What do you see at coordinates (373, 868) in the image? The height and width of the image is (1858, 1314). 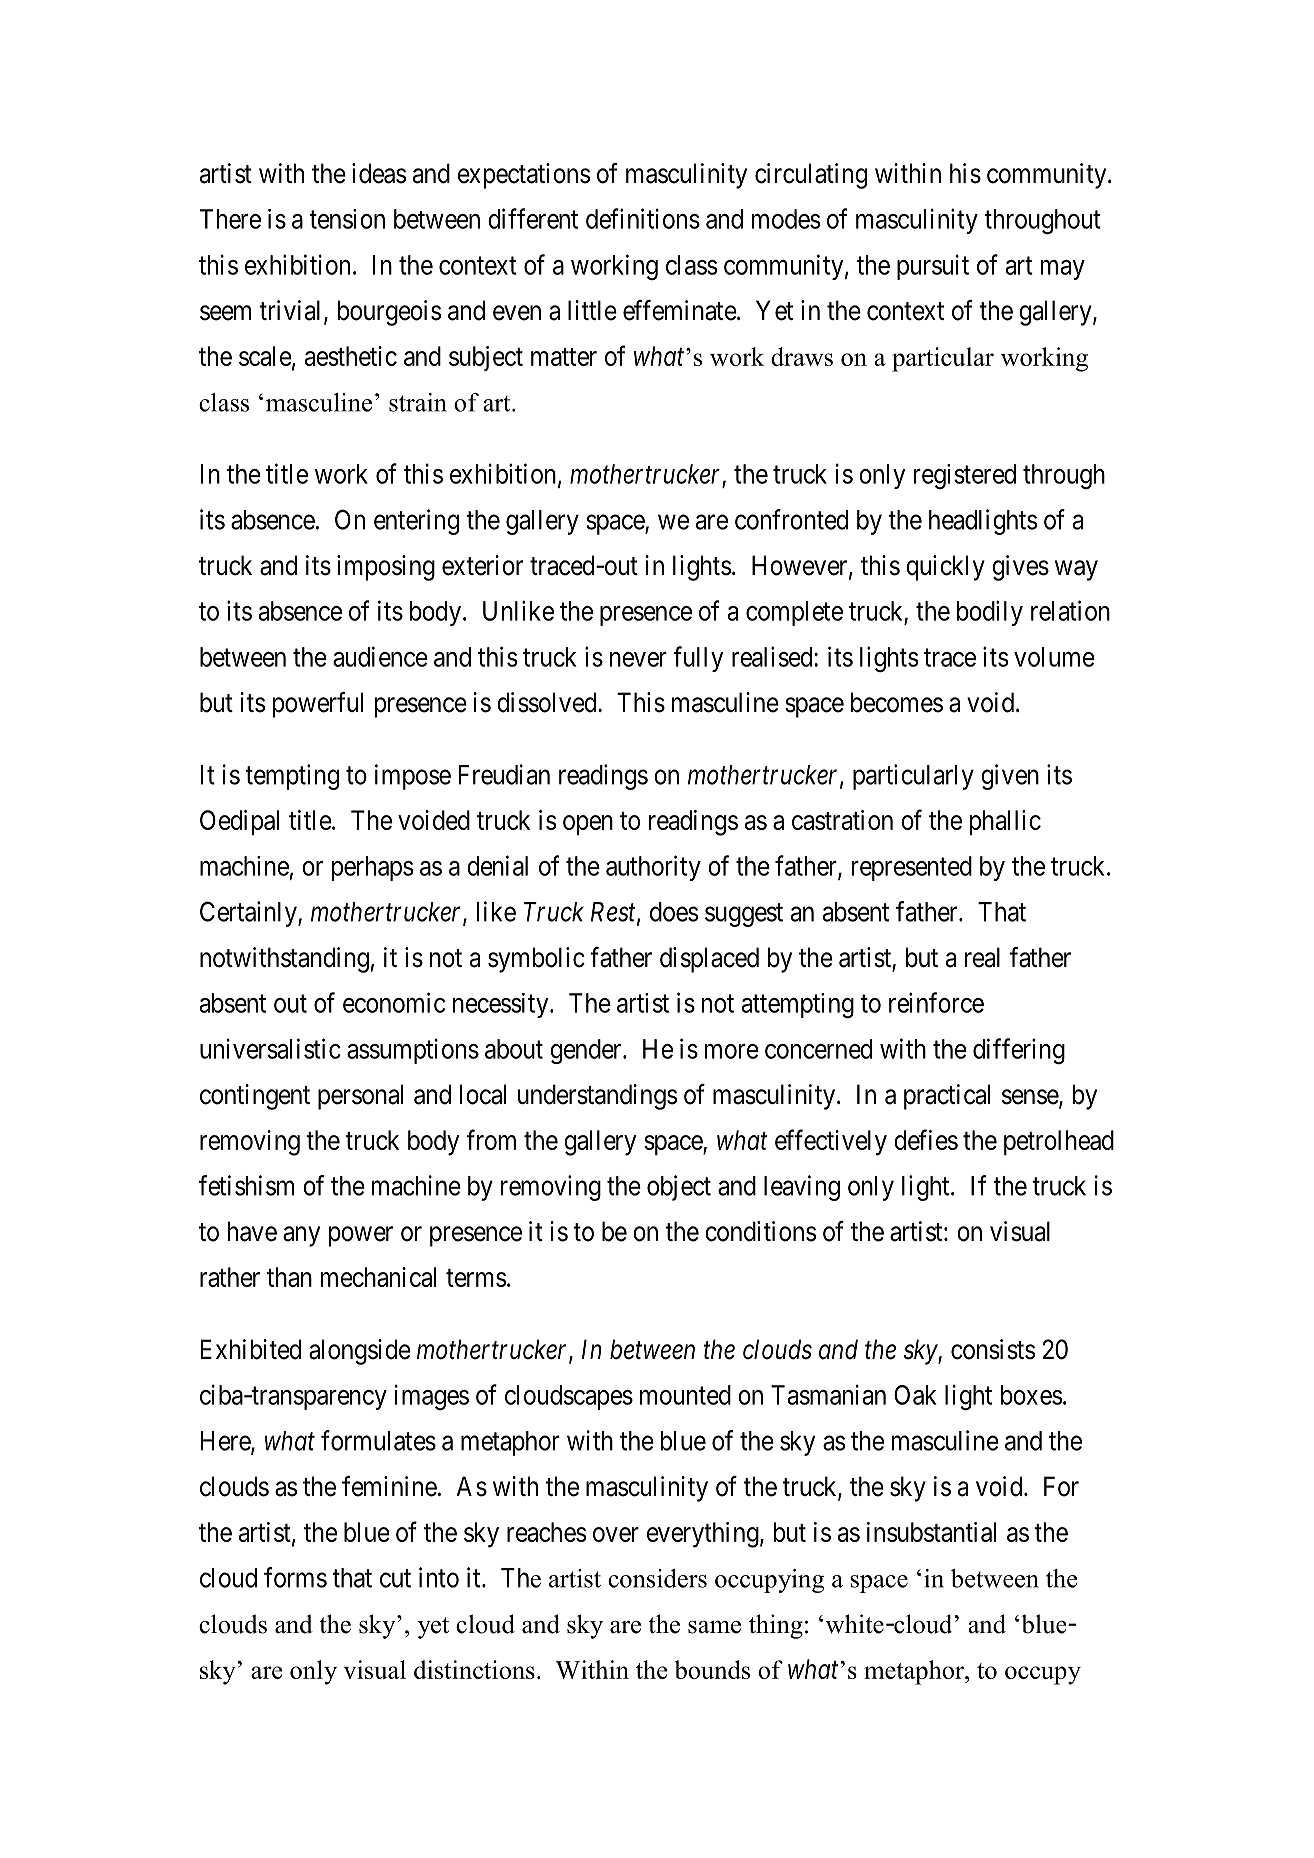 I see `perhaps` at bounding box center [373, 868].
